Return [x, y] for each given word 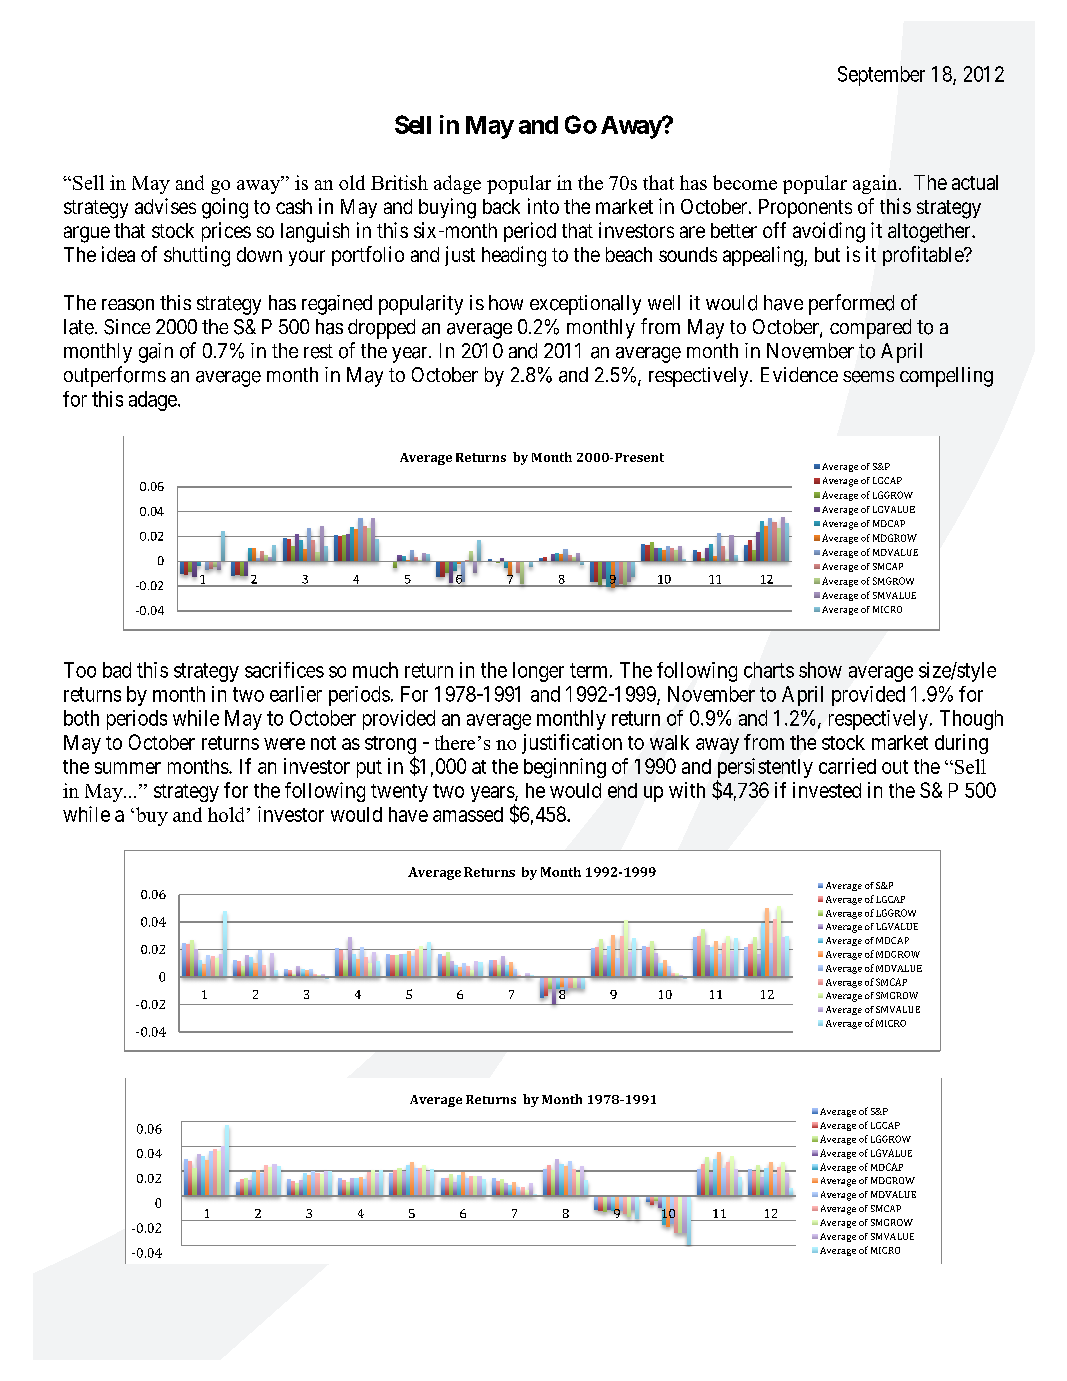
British [399, 182]
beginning [565, 768]
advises [165, 206]
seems [868, 377]
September [881, 76]
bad [117, 670]
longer [538, 672]
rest [318, 351]
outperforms [115, 376]
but [827, 254]
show [820, 670]
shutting [197, 256]
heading [514, 256]
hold [226, 814]
